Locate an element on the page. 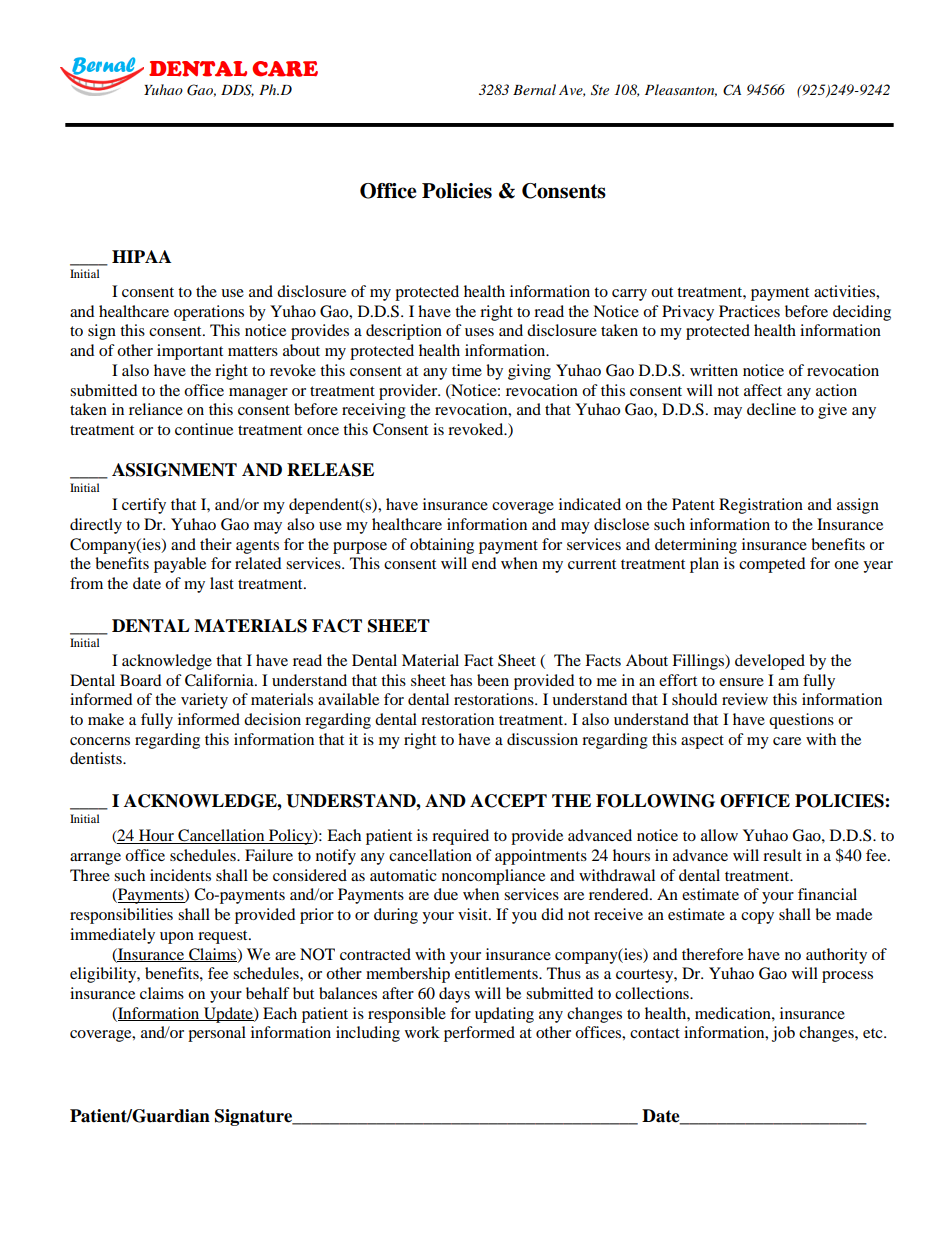  Practices is located at coordinates (749, 311).
